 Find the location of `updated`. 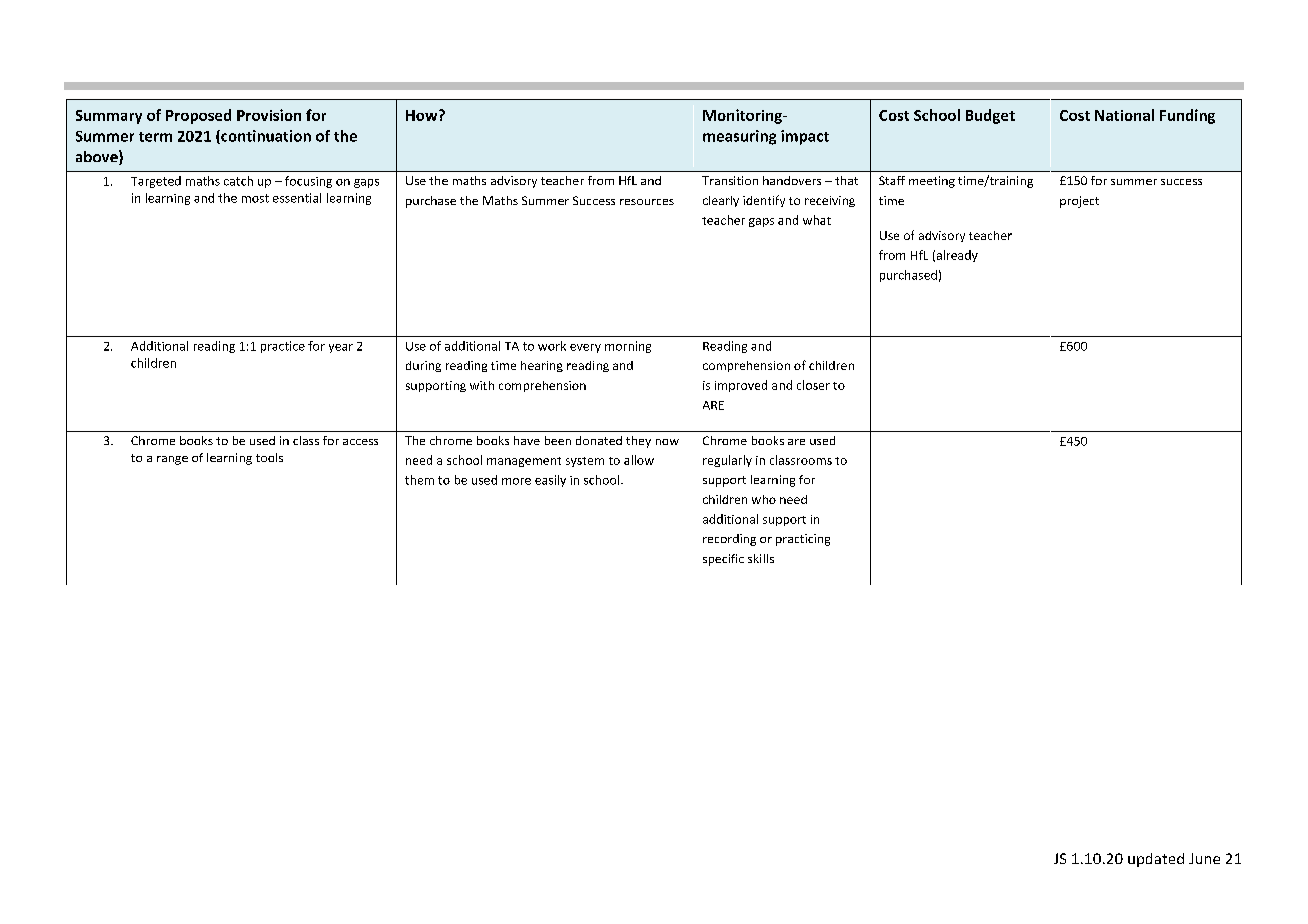

updated is located at coordinates (1156, 860).
